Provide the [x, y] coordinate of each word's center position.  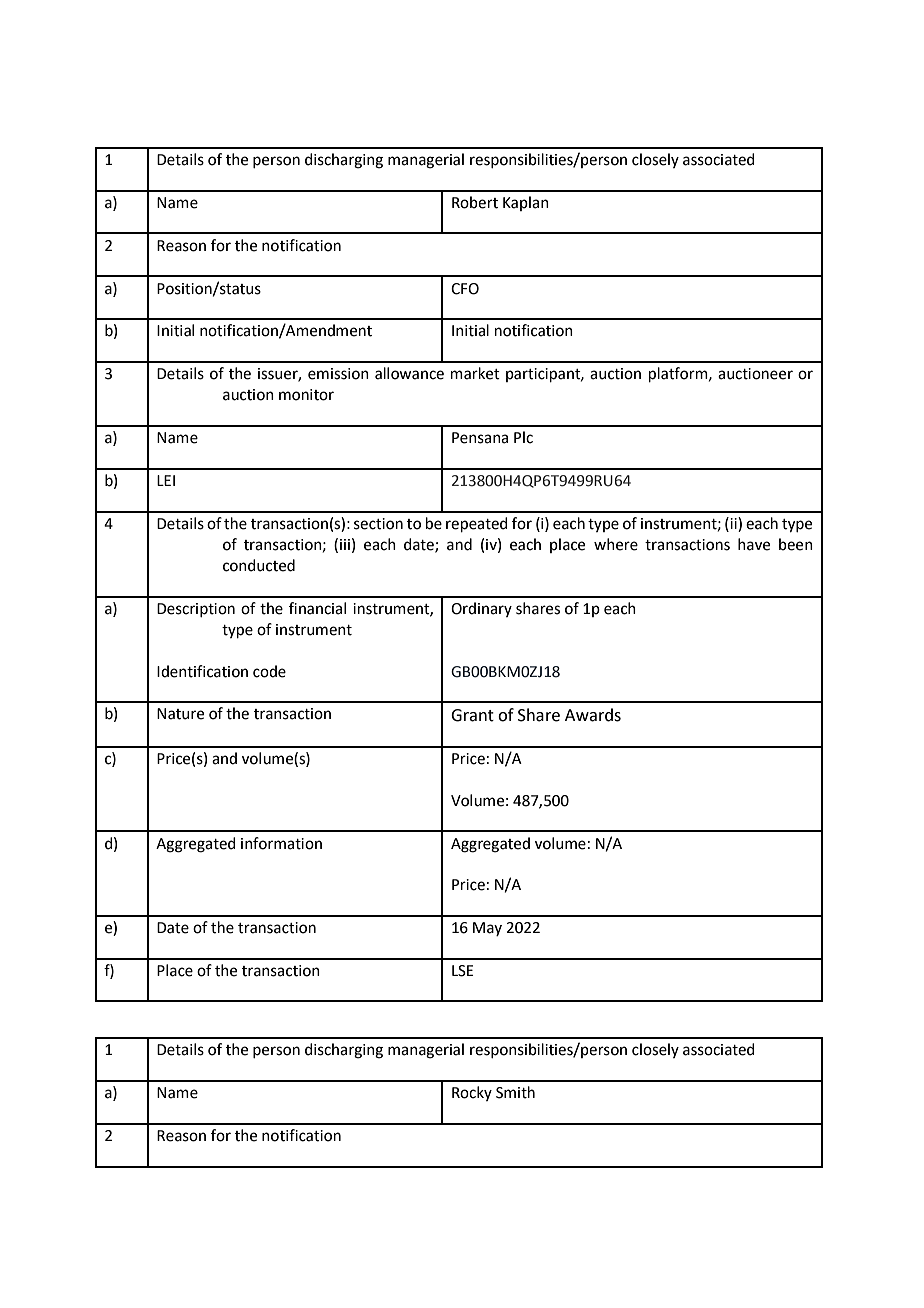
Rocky [472, 1093]
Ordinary [481, 609]
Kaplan [526, 203]
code [269, 671]
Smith [515, 1092]
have [754, 544]
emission [338, 374]
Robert [475, 202]
